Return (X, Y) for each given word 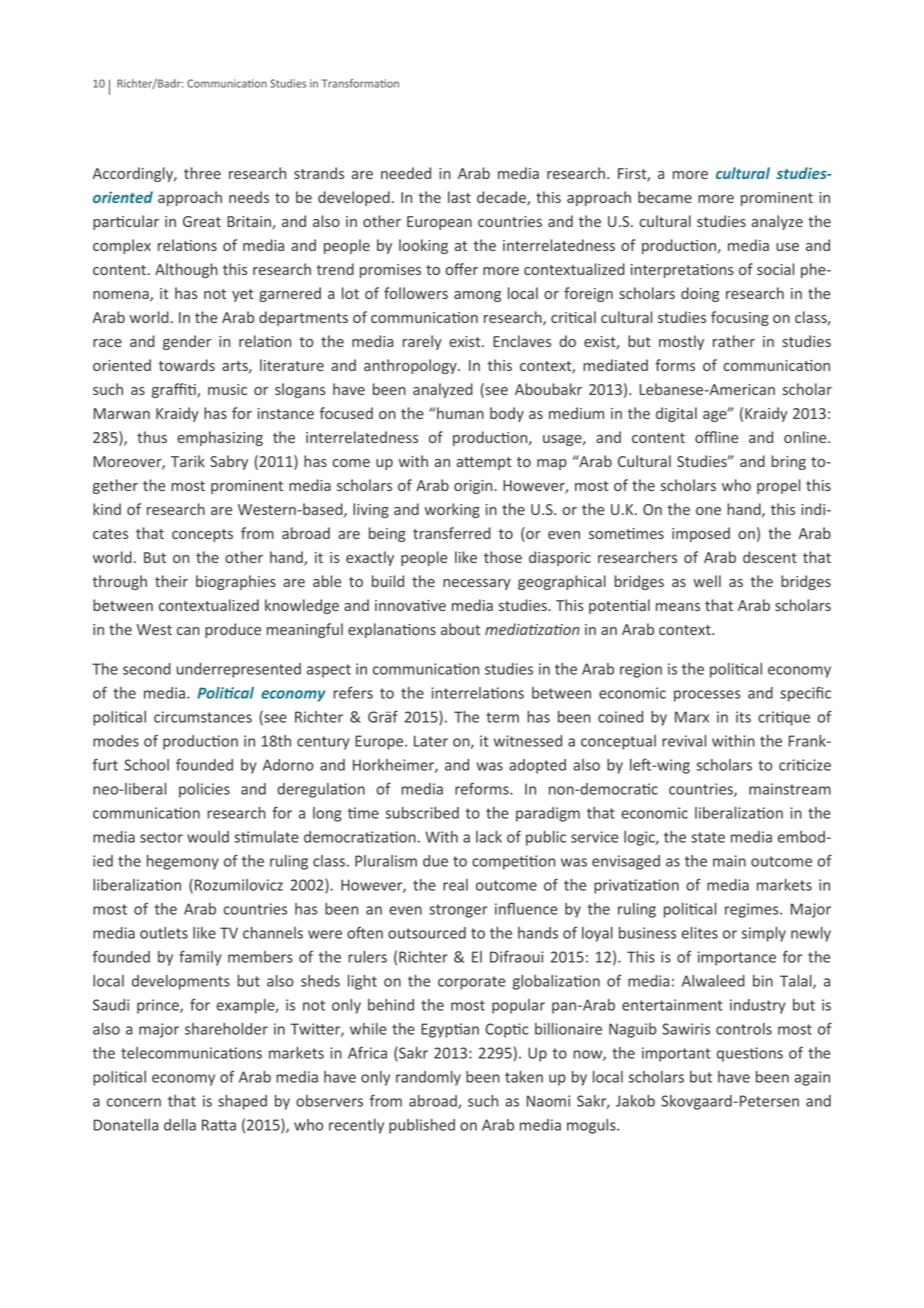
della (180, 1125)
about (460, 629)
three (202, 173)
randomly (428, 1078)
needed (406, 173)
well (707, 581)
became (665, 197)
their (171, 581)
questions (750, 1054)
